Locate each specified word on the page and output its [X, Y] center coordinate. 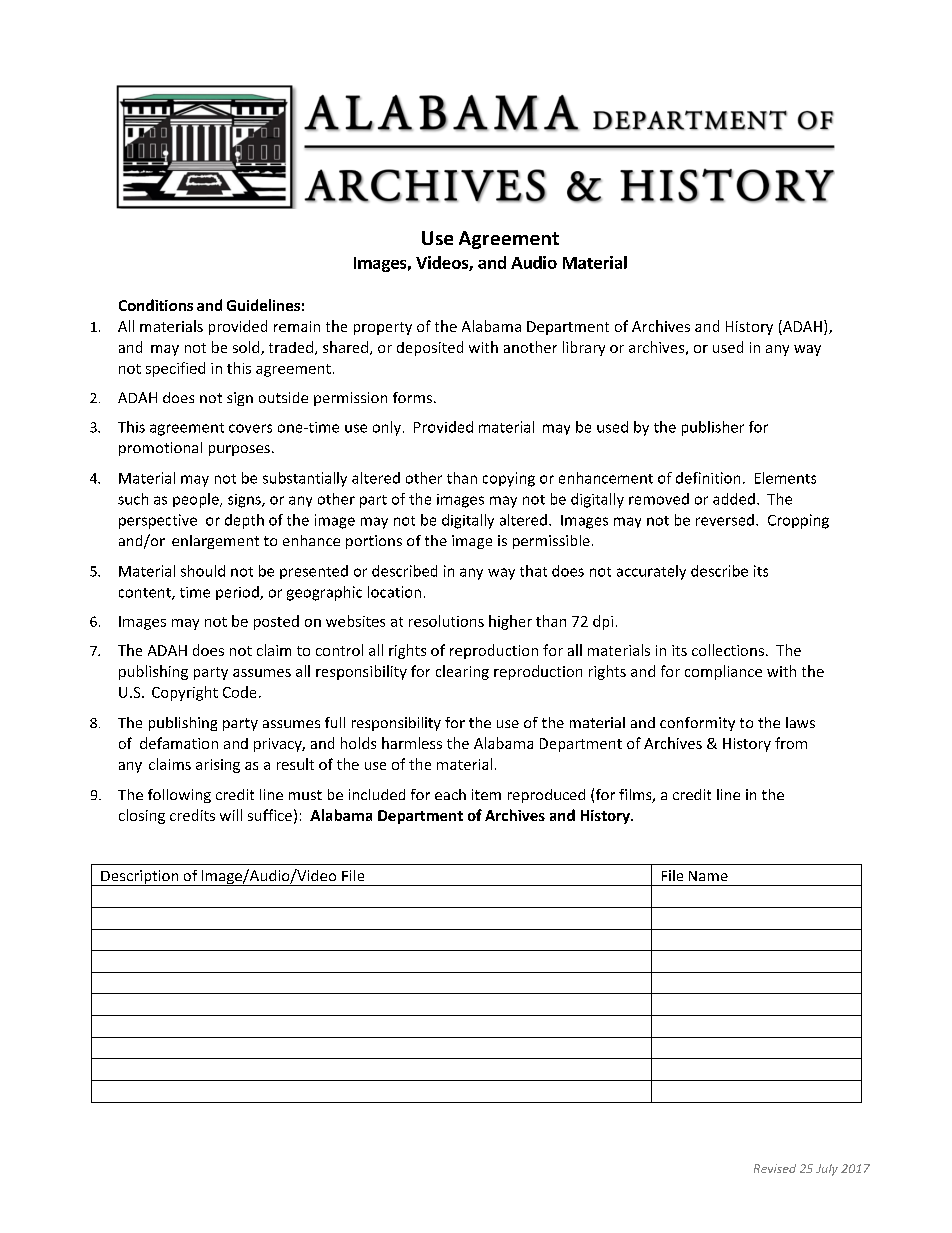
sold [247, 348]
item [486, 794]
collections [728, 650]
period [238, 593]
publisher [713, 428]
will [231, 815]
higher [510, 622]
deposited [430, 348]
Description [140, 878]
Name [708, 876]
